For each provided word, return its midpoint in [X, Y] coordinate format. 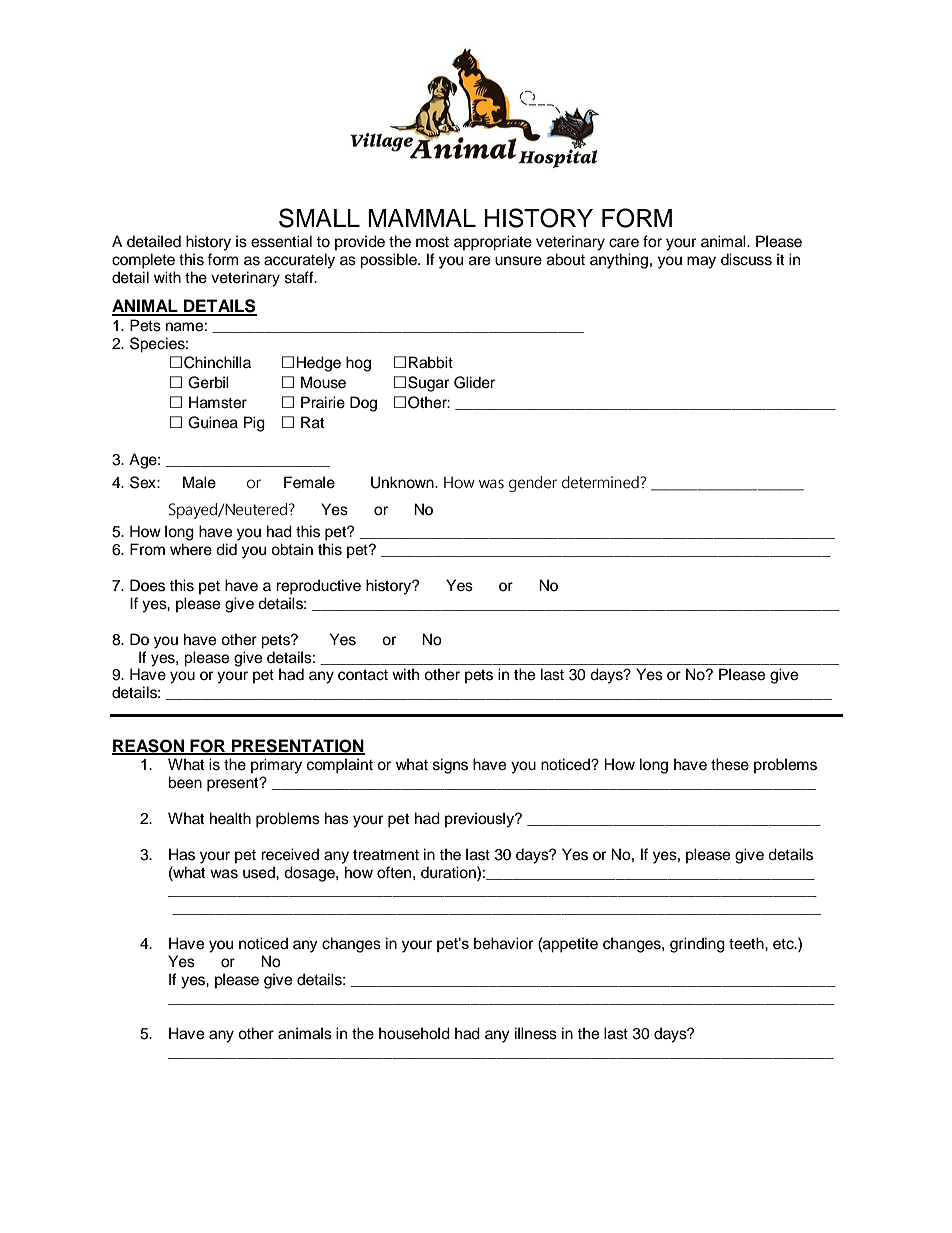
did [226, 549]
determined [601, 482]
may [701, 262]
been [185, 782]
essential [281, 241]
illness [536, 1033]
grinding [697, 945]
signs [450, 766]
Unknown [403, 482]
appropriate [493, 243]
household [414, 1033]
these [730, 764]
